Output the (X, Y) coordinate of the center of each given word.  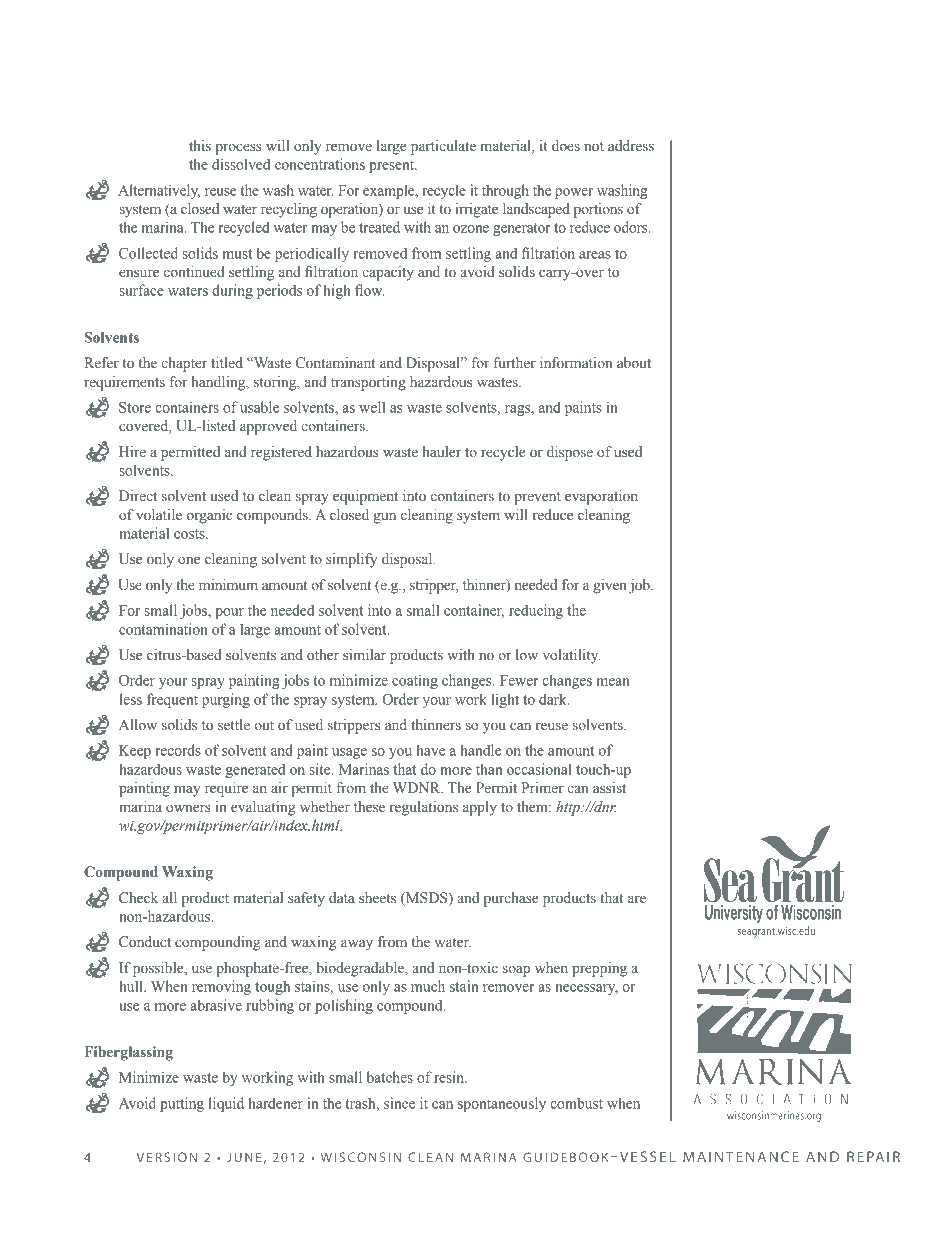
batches (390, 1077)
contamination (163, 629)
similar (364, 655)
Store (135, 407)
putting (182, 1104)
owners (188, 808)
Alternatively (159, 191)
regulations (424, 808)
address (631, 146)
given (610, 586)
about (634, 363)
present (393, 166)
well (372, 407)
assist (609, 788)
